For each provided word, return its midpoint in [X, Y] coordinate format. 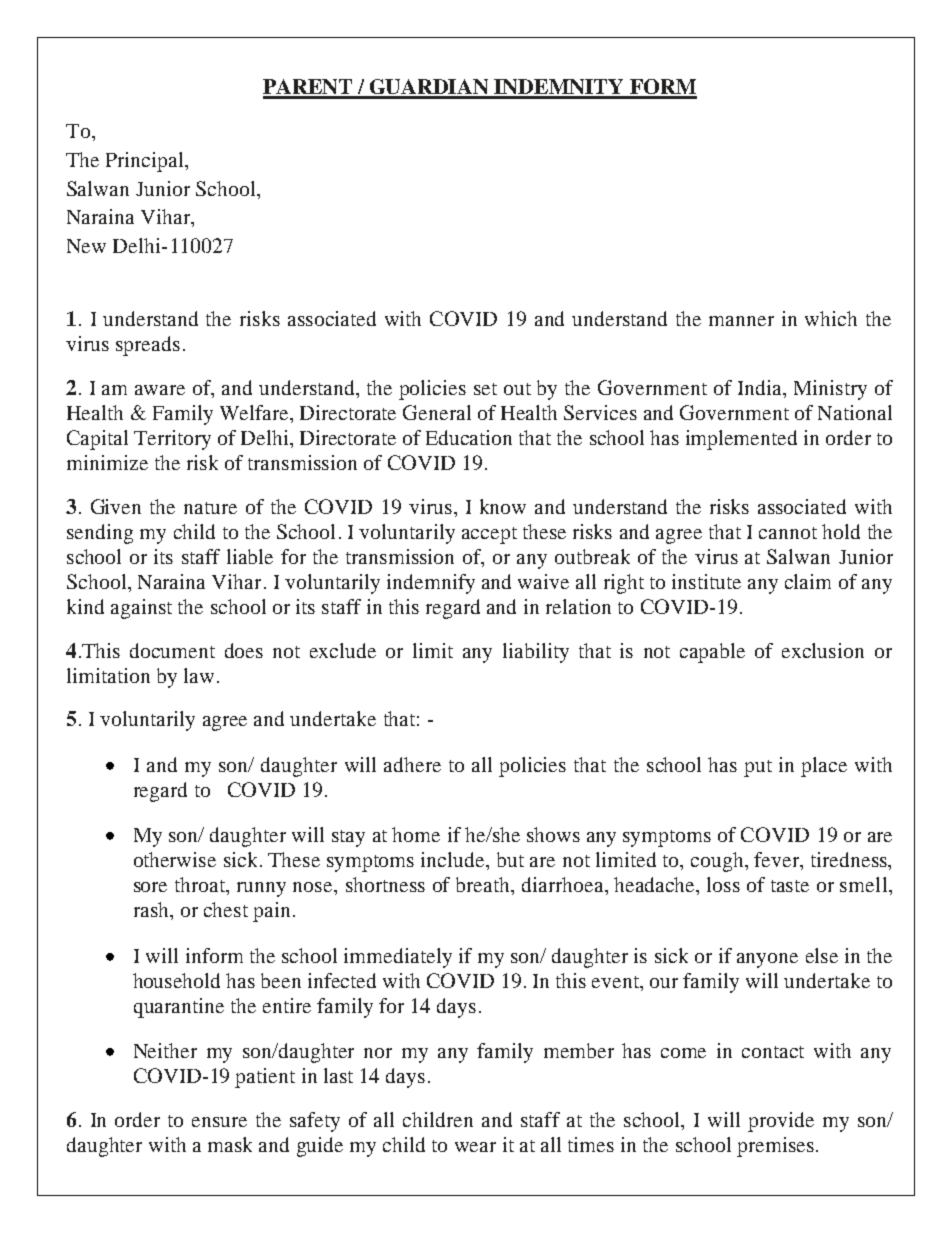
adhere [412, 764]
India [761, 387]
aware [160, 390]
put [758, 768]
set [485, 389]
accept [489, 535]
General [437, 412]
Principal [146, 162]
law [199, 675]
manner [741, 321]
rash [152, 909]
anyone [767, 960]
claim [808, 581]
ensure [219, 1122]
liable [250, 556]
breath [484, 884]
